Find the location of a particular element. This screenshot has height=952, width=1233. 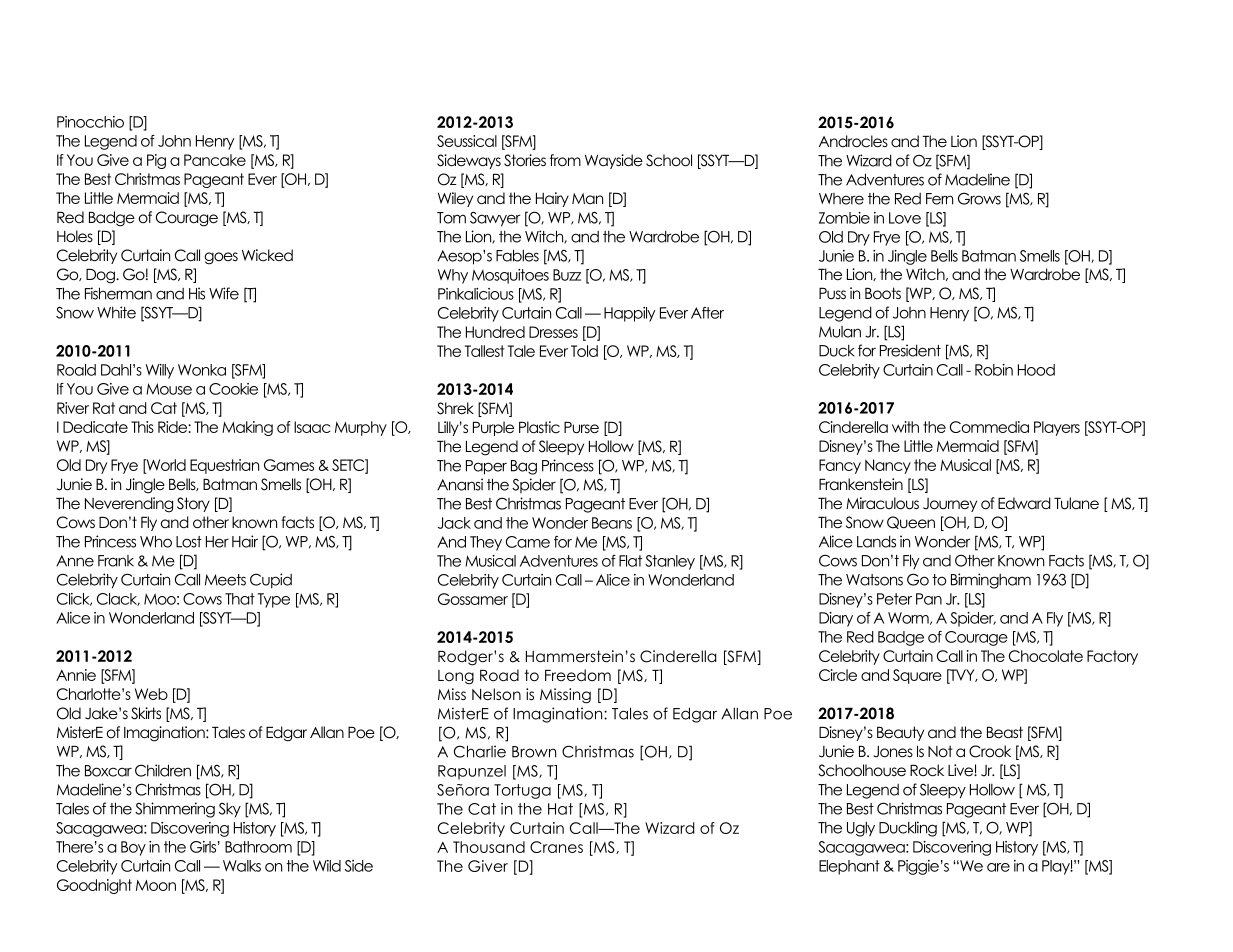

Lost is located at coordinates (189, 542).
